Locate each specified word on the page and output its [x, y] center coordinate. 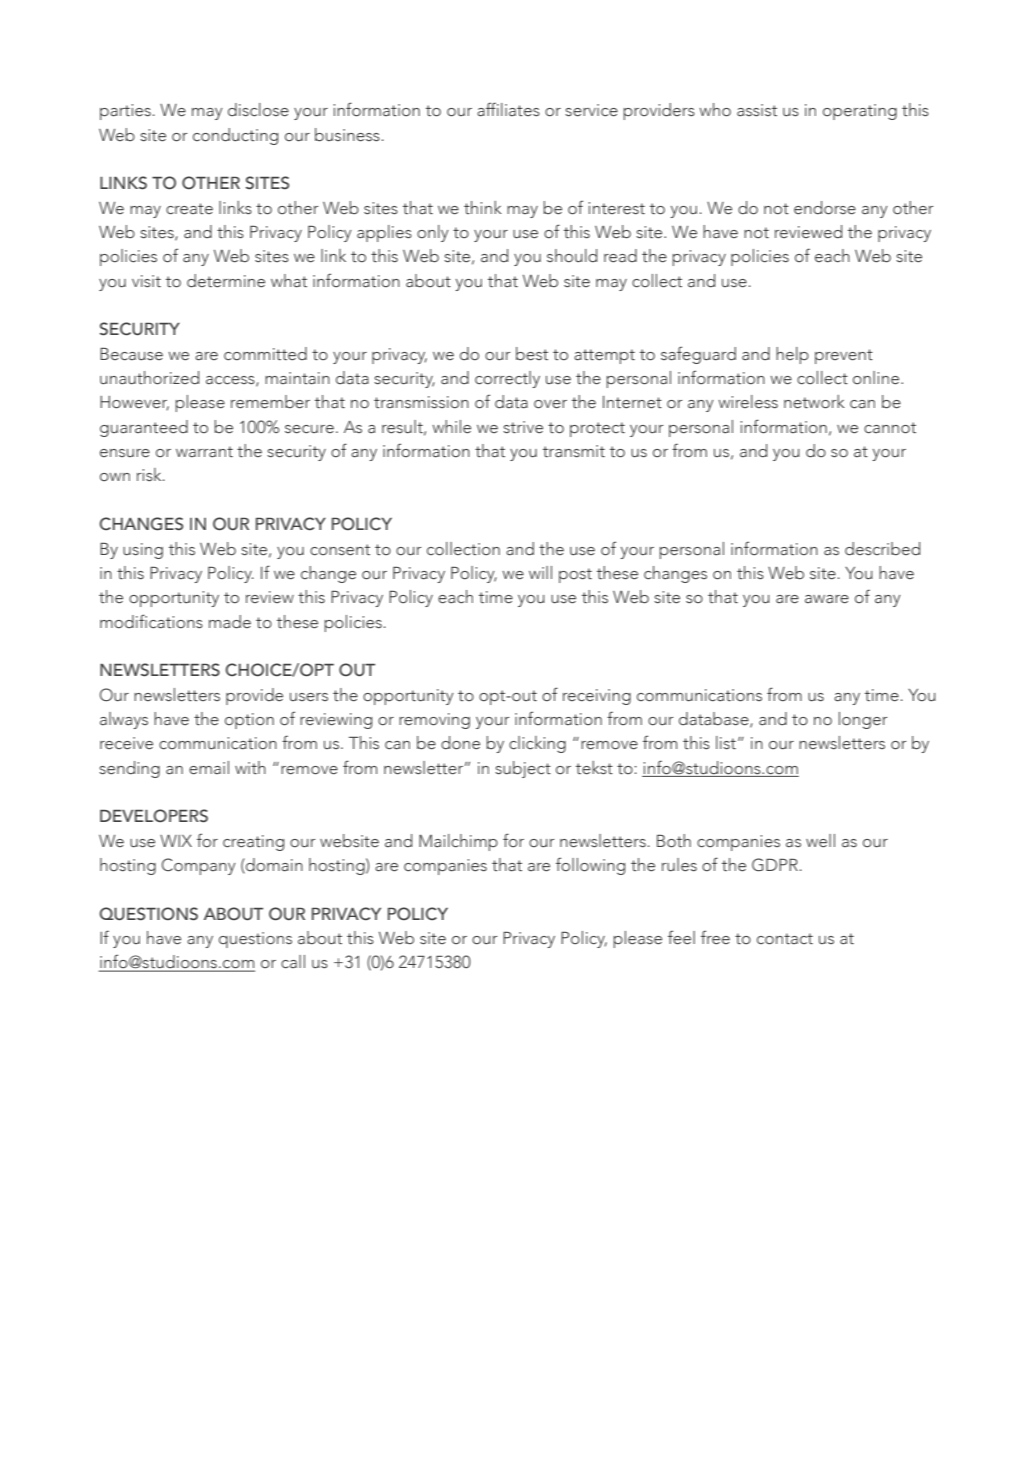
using [143, 551]
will [540, 572]
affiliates [508, 109]
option [249, 721]
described [882, 549]
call [293, 961]
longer [863, 720]
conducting [235, 136]
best [532, 354]
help [792, 355]
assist [757, 110]
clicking [537, 744]
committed [265, 354]
